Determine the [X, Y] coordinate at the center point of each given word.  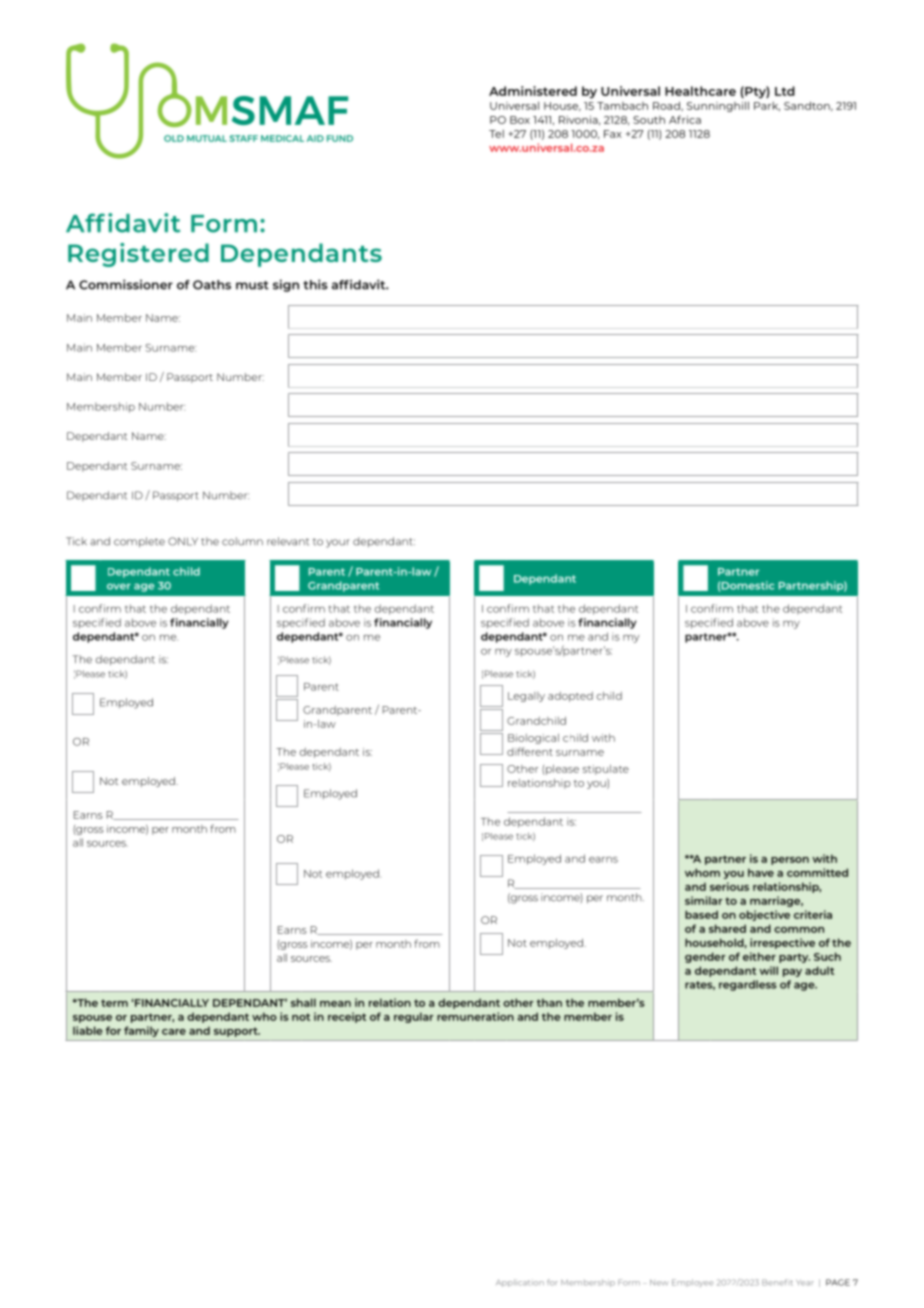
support [237, 1032]
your [338, 543]
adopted [570, 697]
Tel [496, 134]
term [114, 1003]
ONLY [183, 541]
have [761, 872]
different [530, 751]
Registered [138, 255]
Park [767, 106]
